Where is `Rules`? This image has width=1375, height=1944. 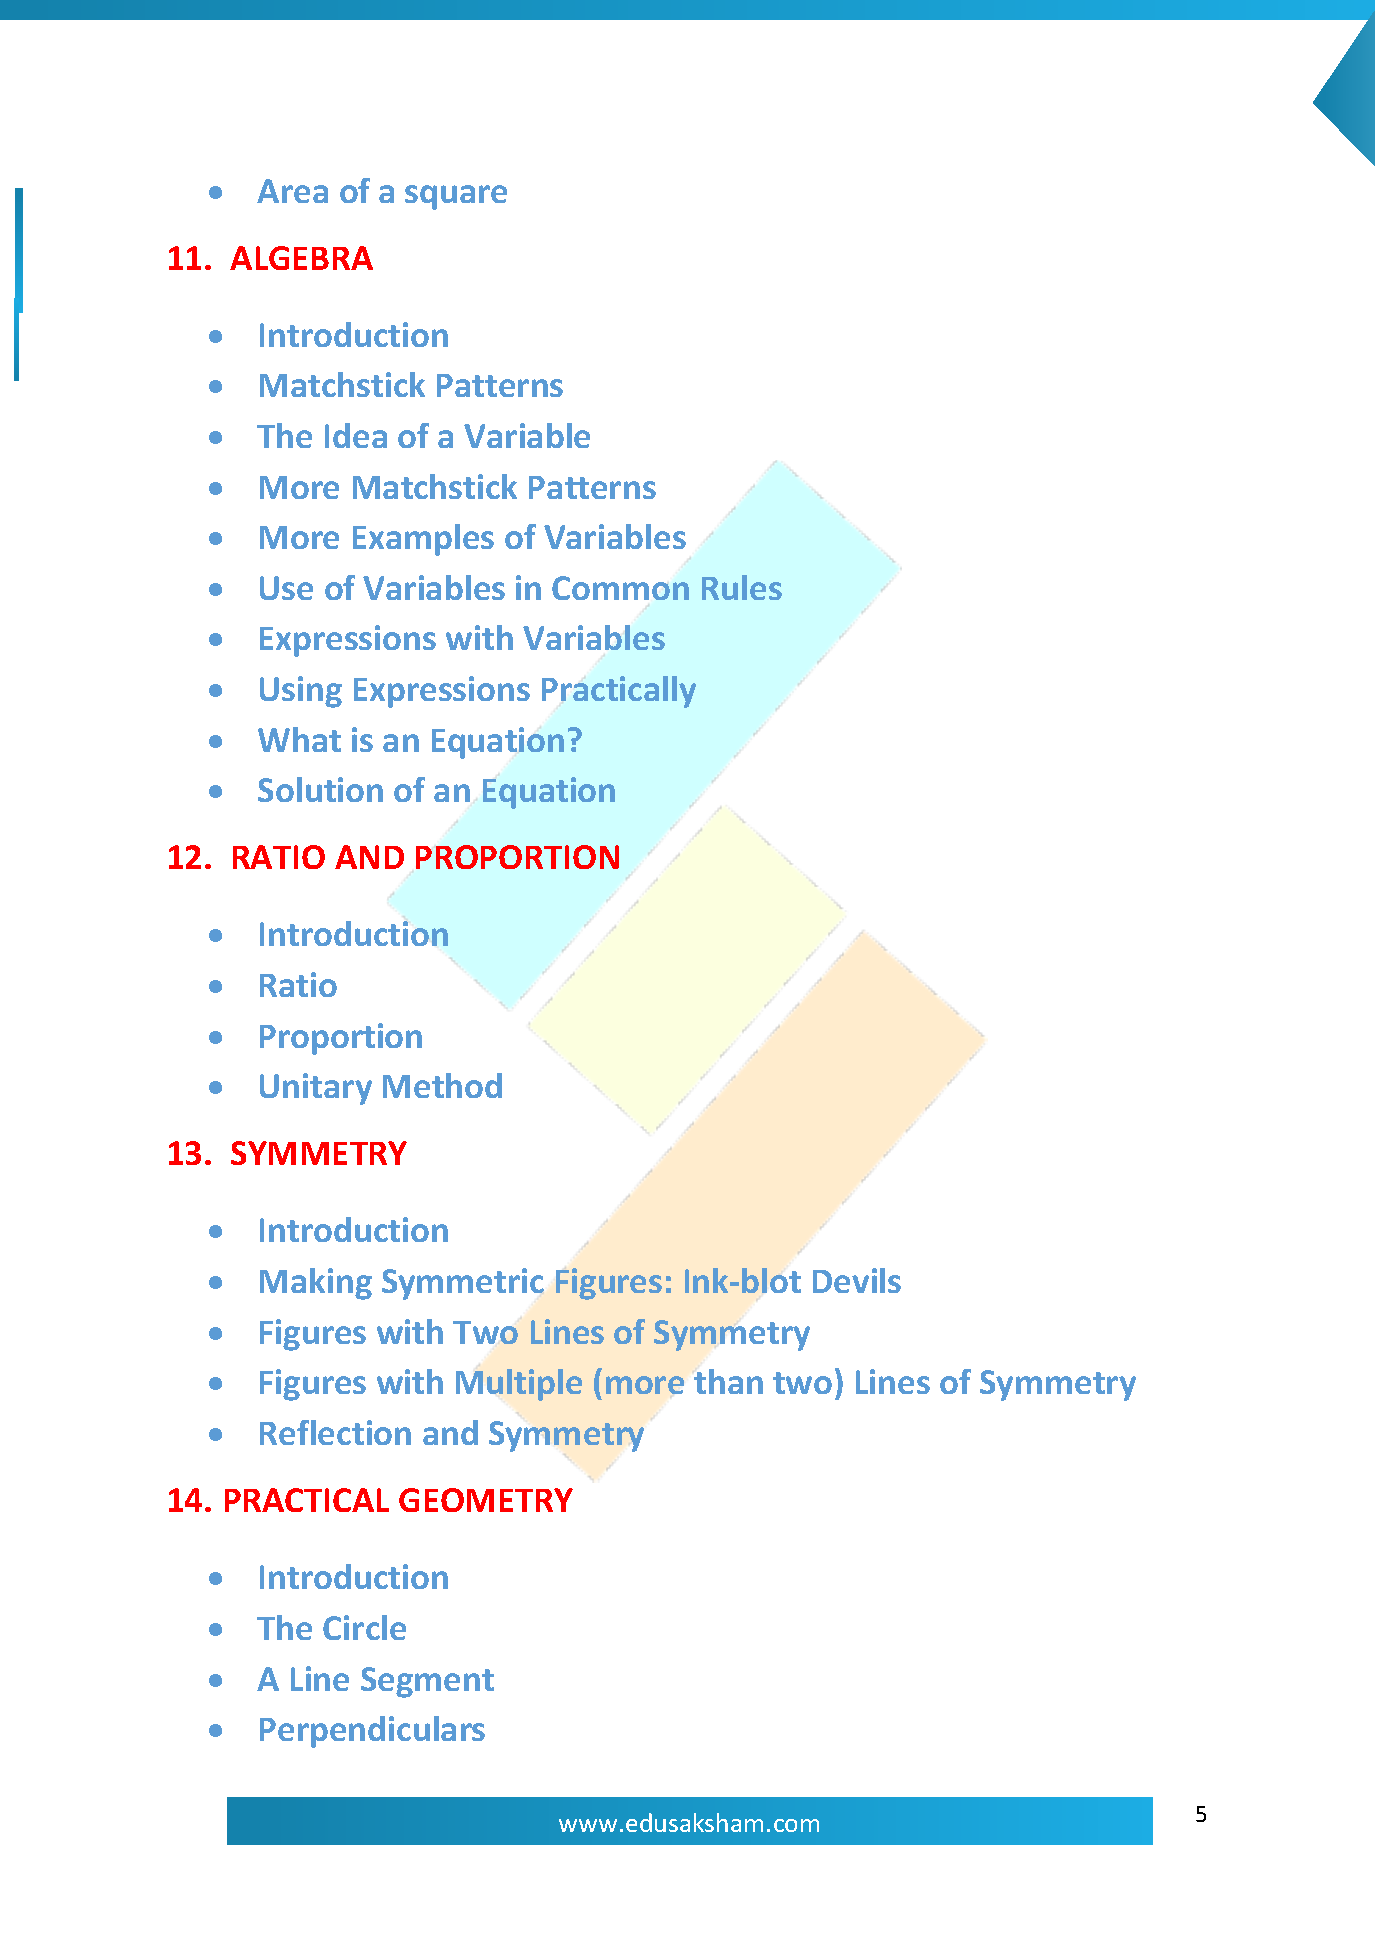 Rules is located at coordinates (742, 587).
